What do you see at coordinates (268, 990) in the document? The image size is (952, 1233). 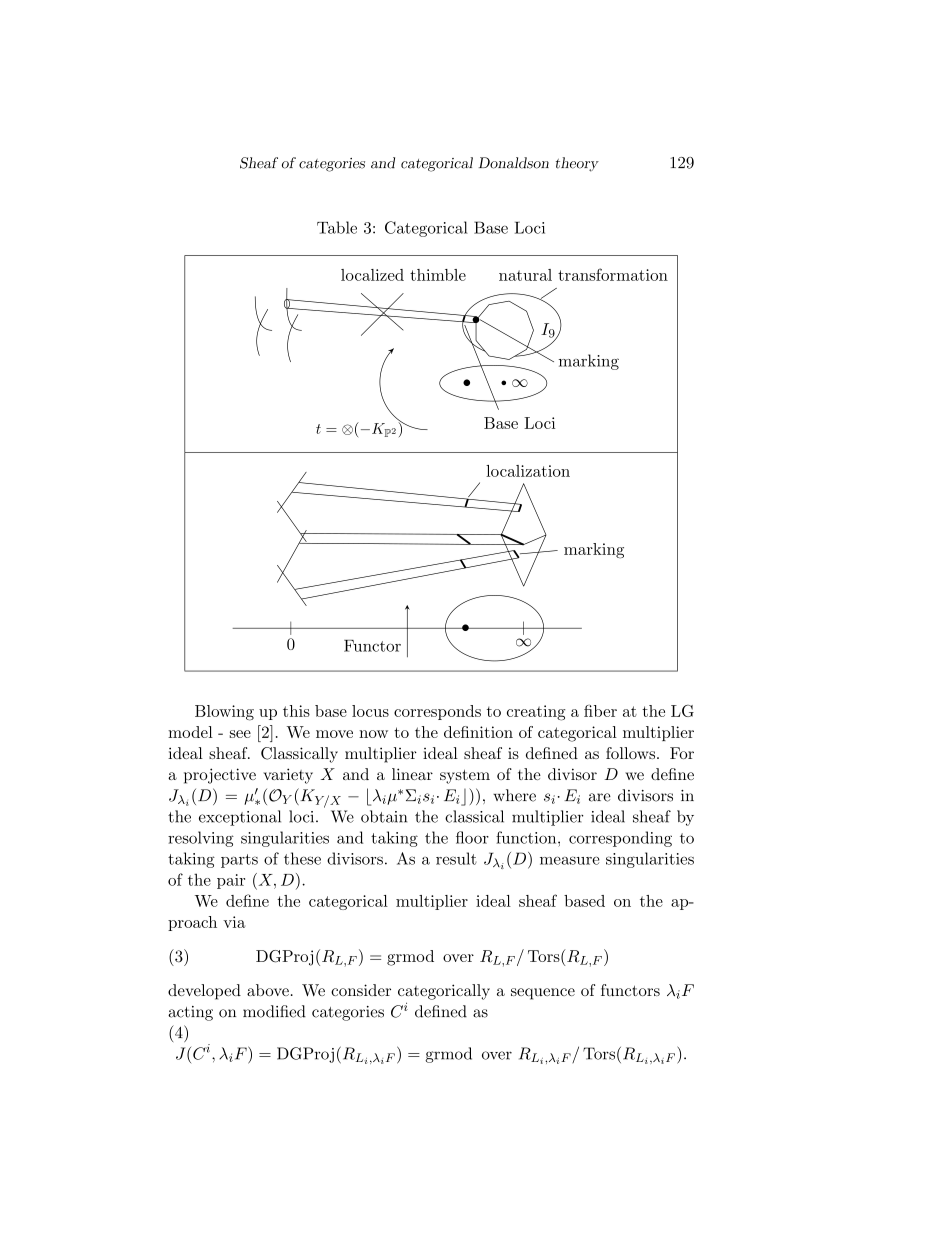 I see `above` at bounding box center [268, 990].
